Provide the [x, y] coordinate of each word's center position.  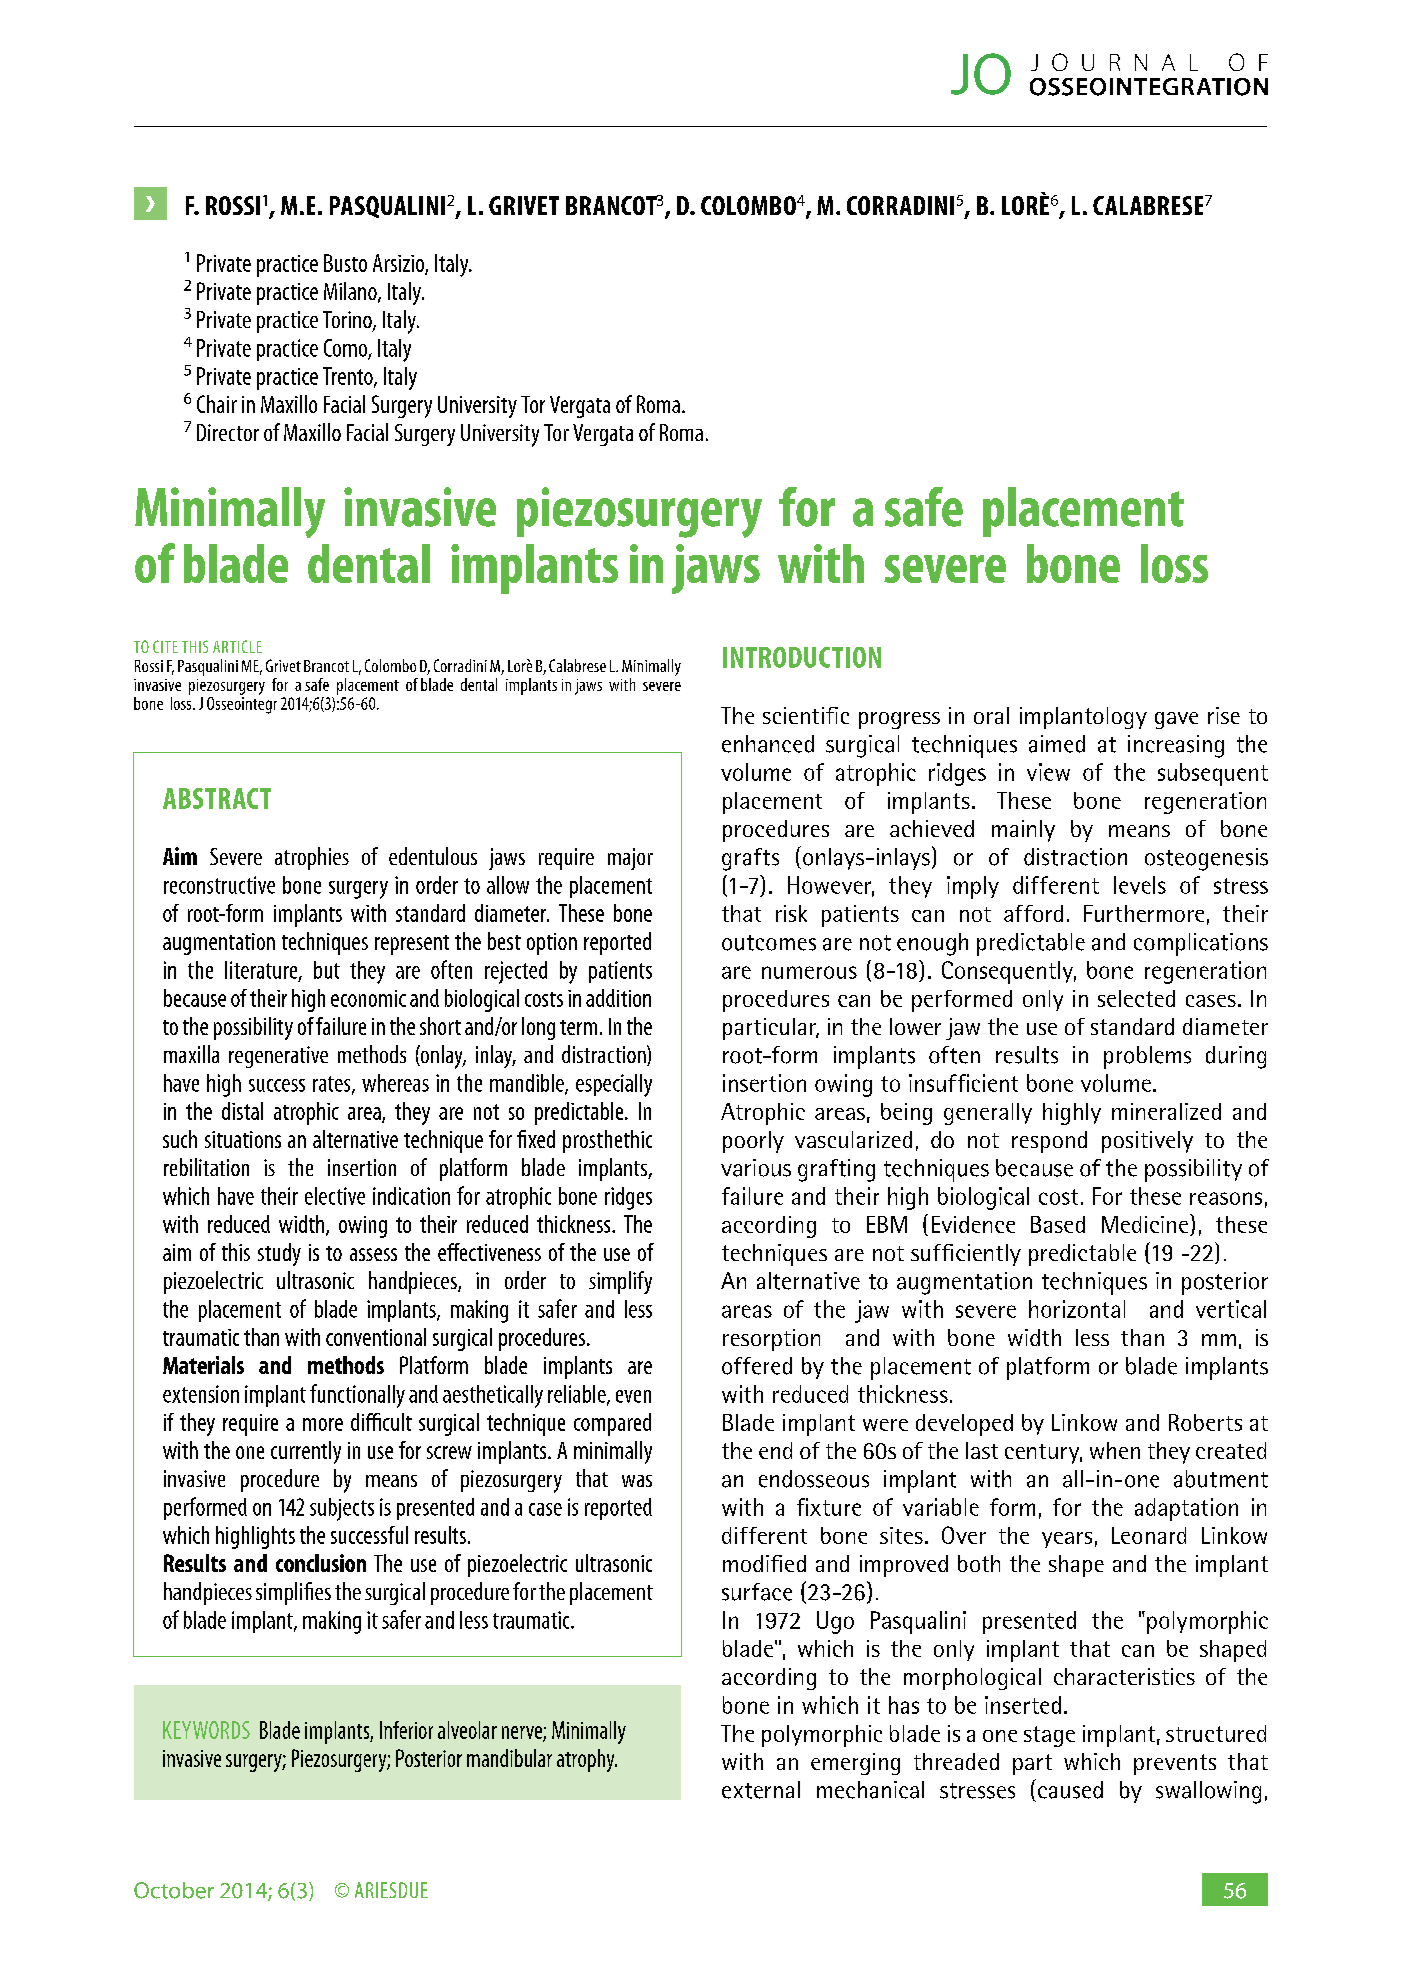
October [174, 1890]
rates [333, 1085]
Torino [348, 321]
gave [1176, 720]
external [761, 1790]
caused [1070, 1790]
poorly [753, 1142]
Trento [349, 377]
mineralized [1166, 1111]
